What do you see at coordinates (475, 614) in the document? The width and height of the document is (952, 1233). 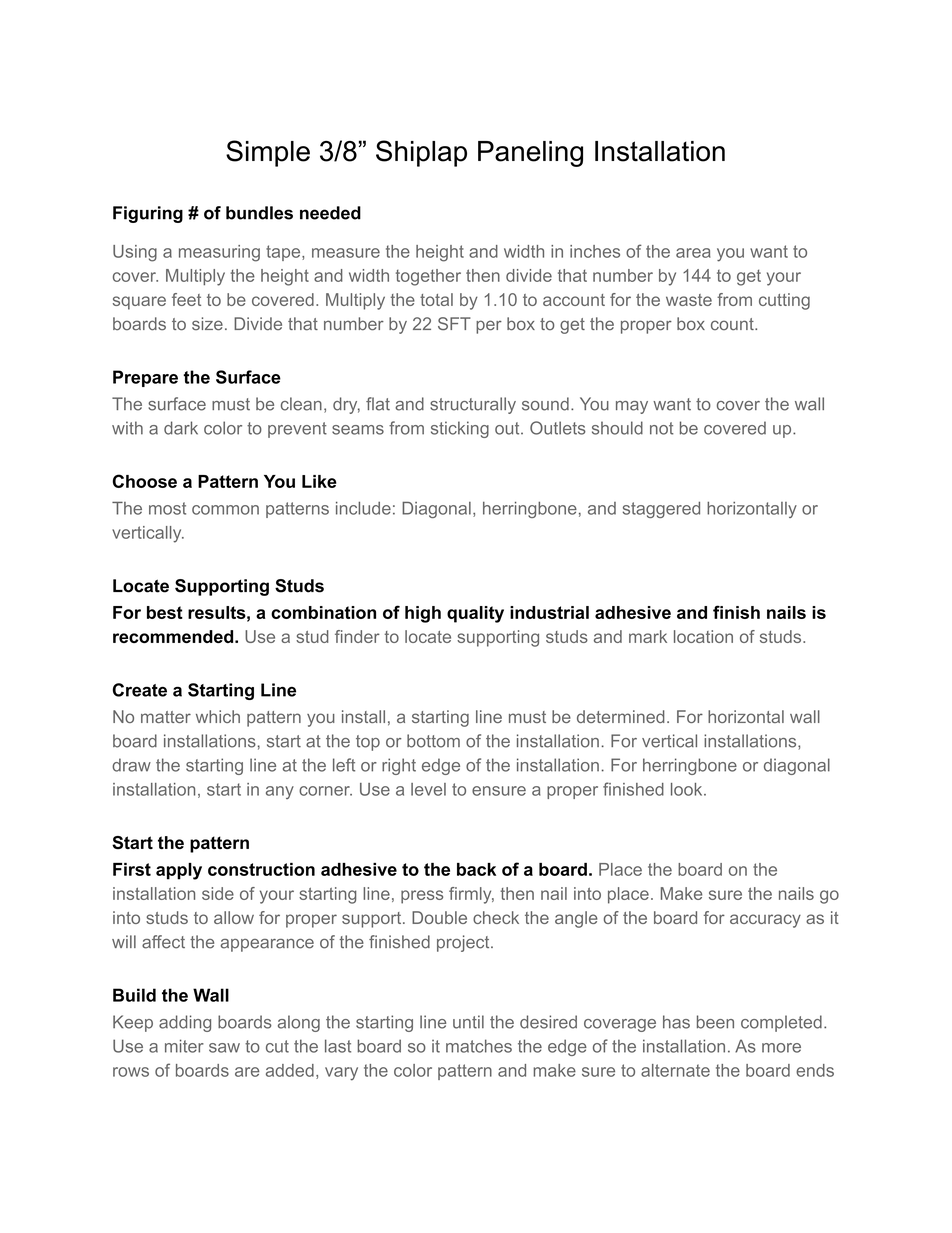 I see `quality` at bounding box center [475, 614].
